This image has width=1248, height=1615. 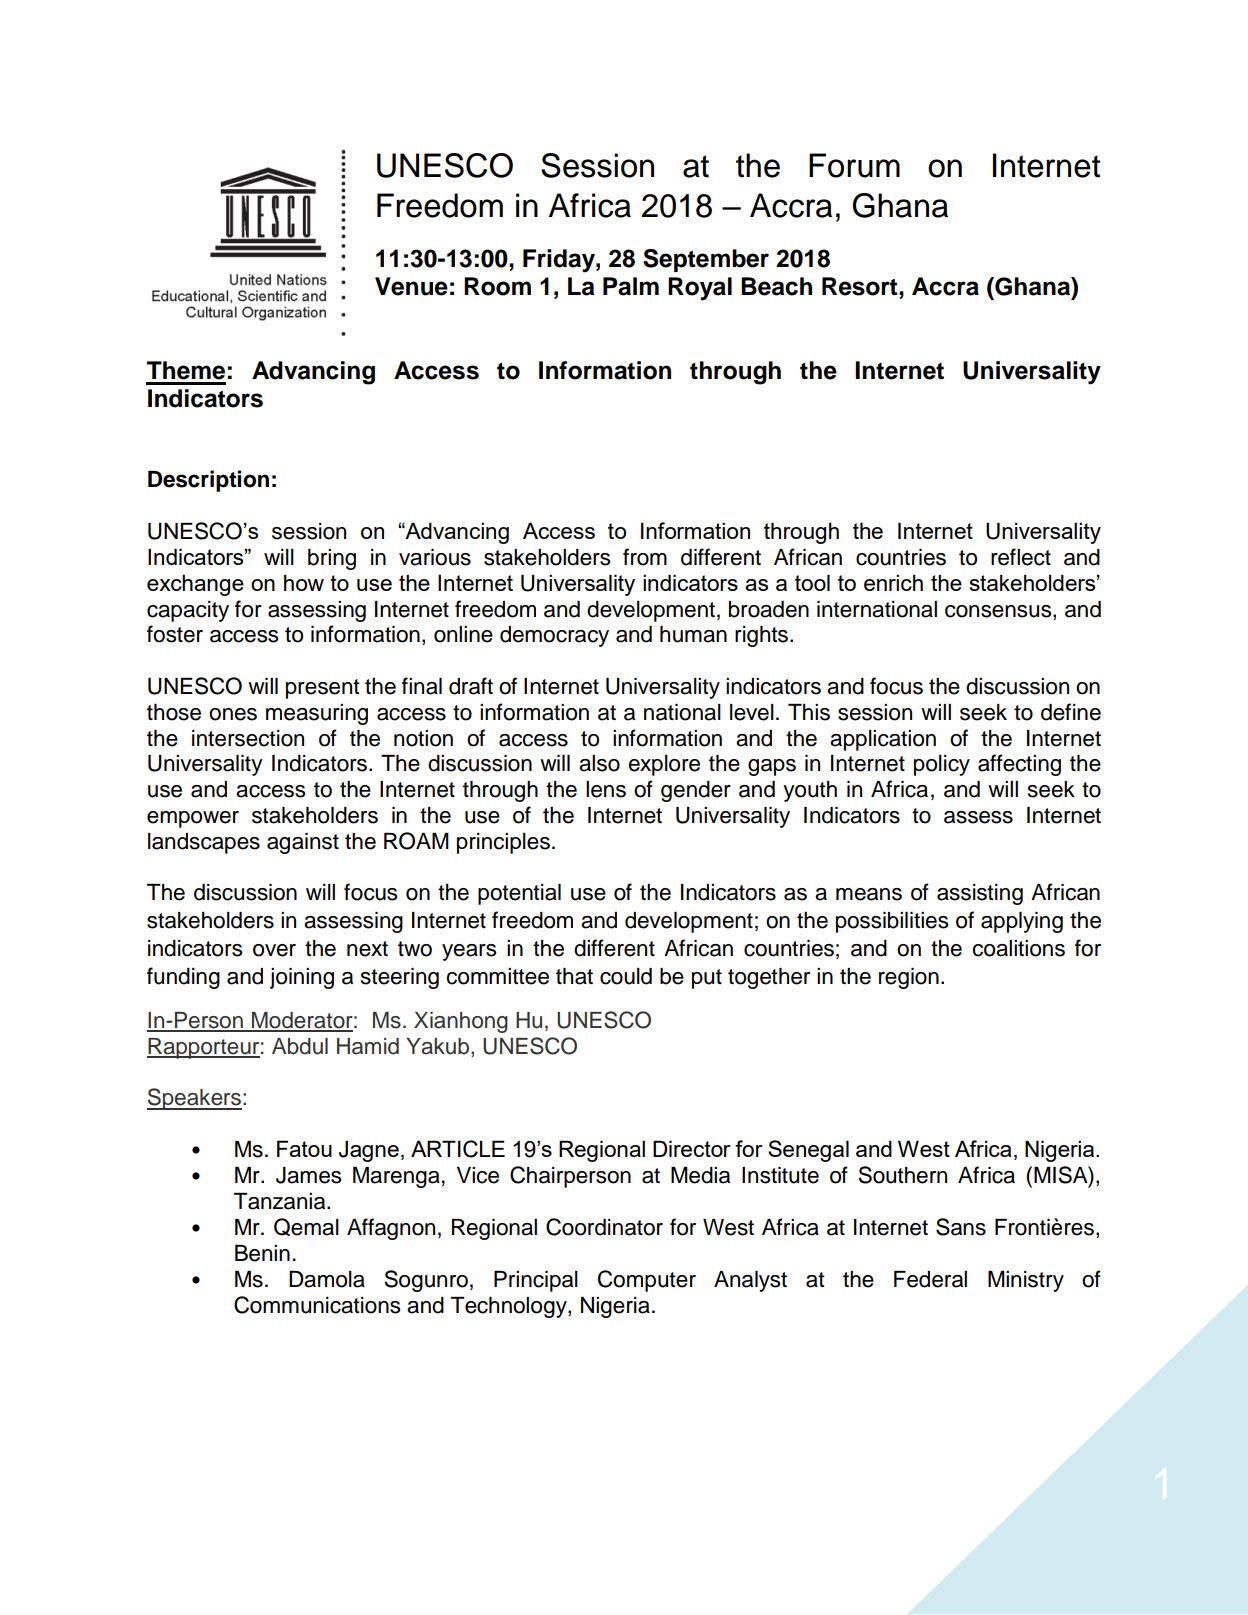 I want to click on Computer, so click(x=647, y=1281).
